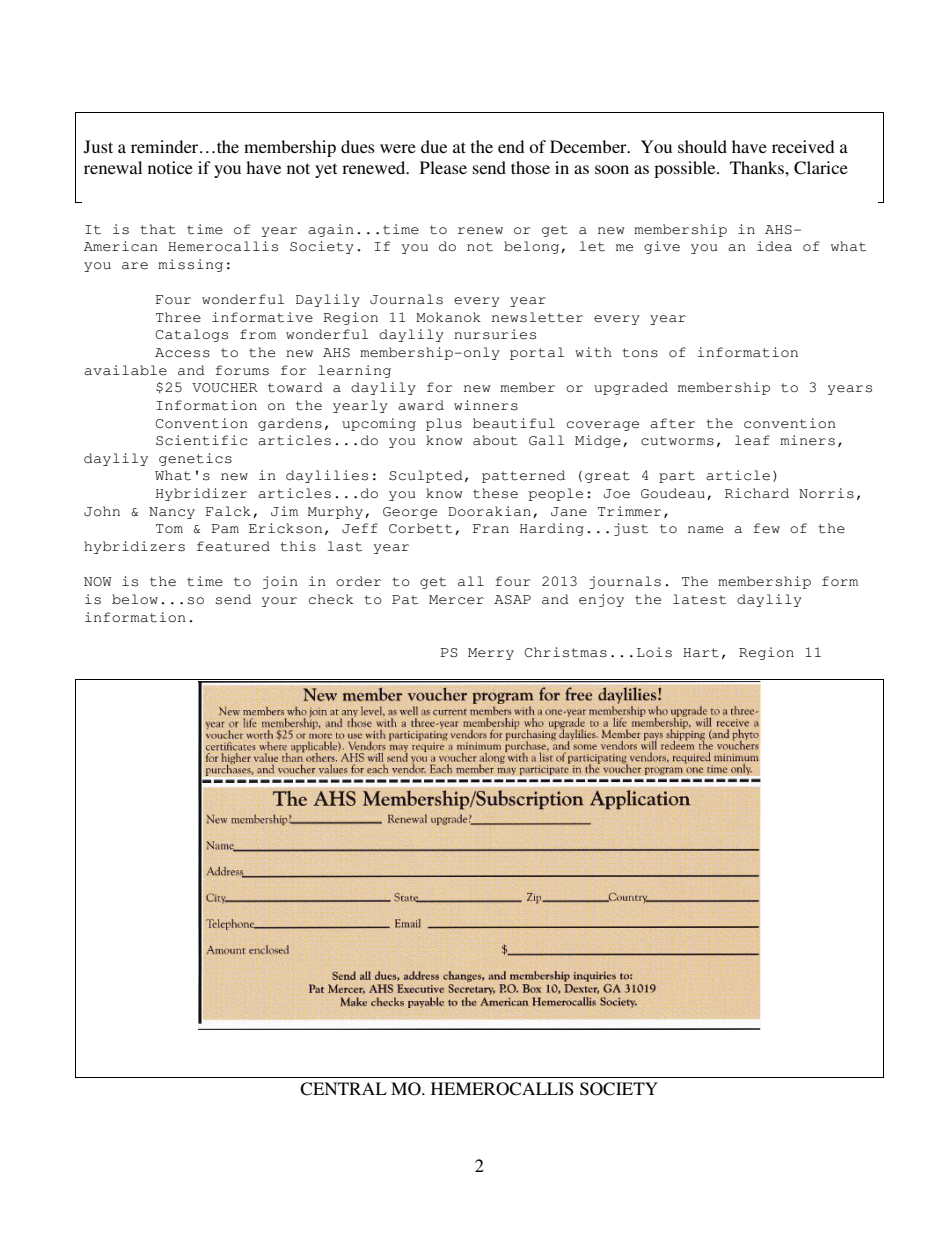  Describe the element at coordinates (279, 602) in the page. I see `your` at that location.
